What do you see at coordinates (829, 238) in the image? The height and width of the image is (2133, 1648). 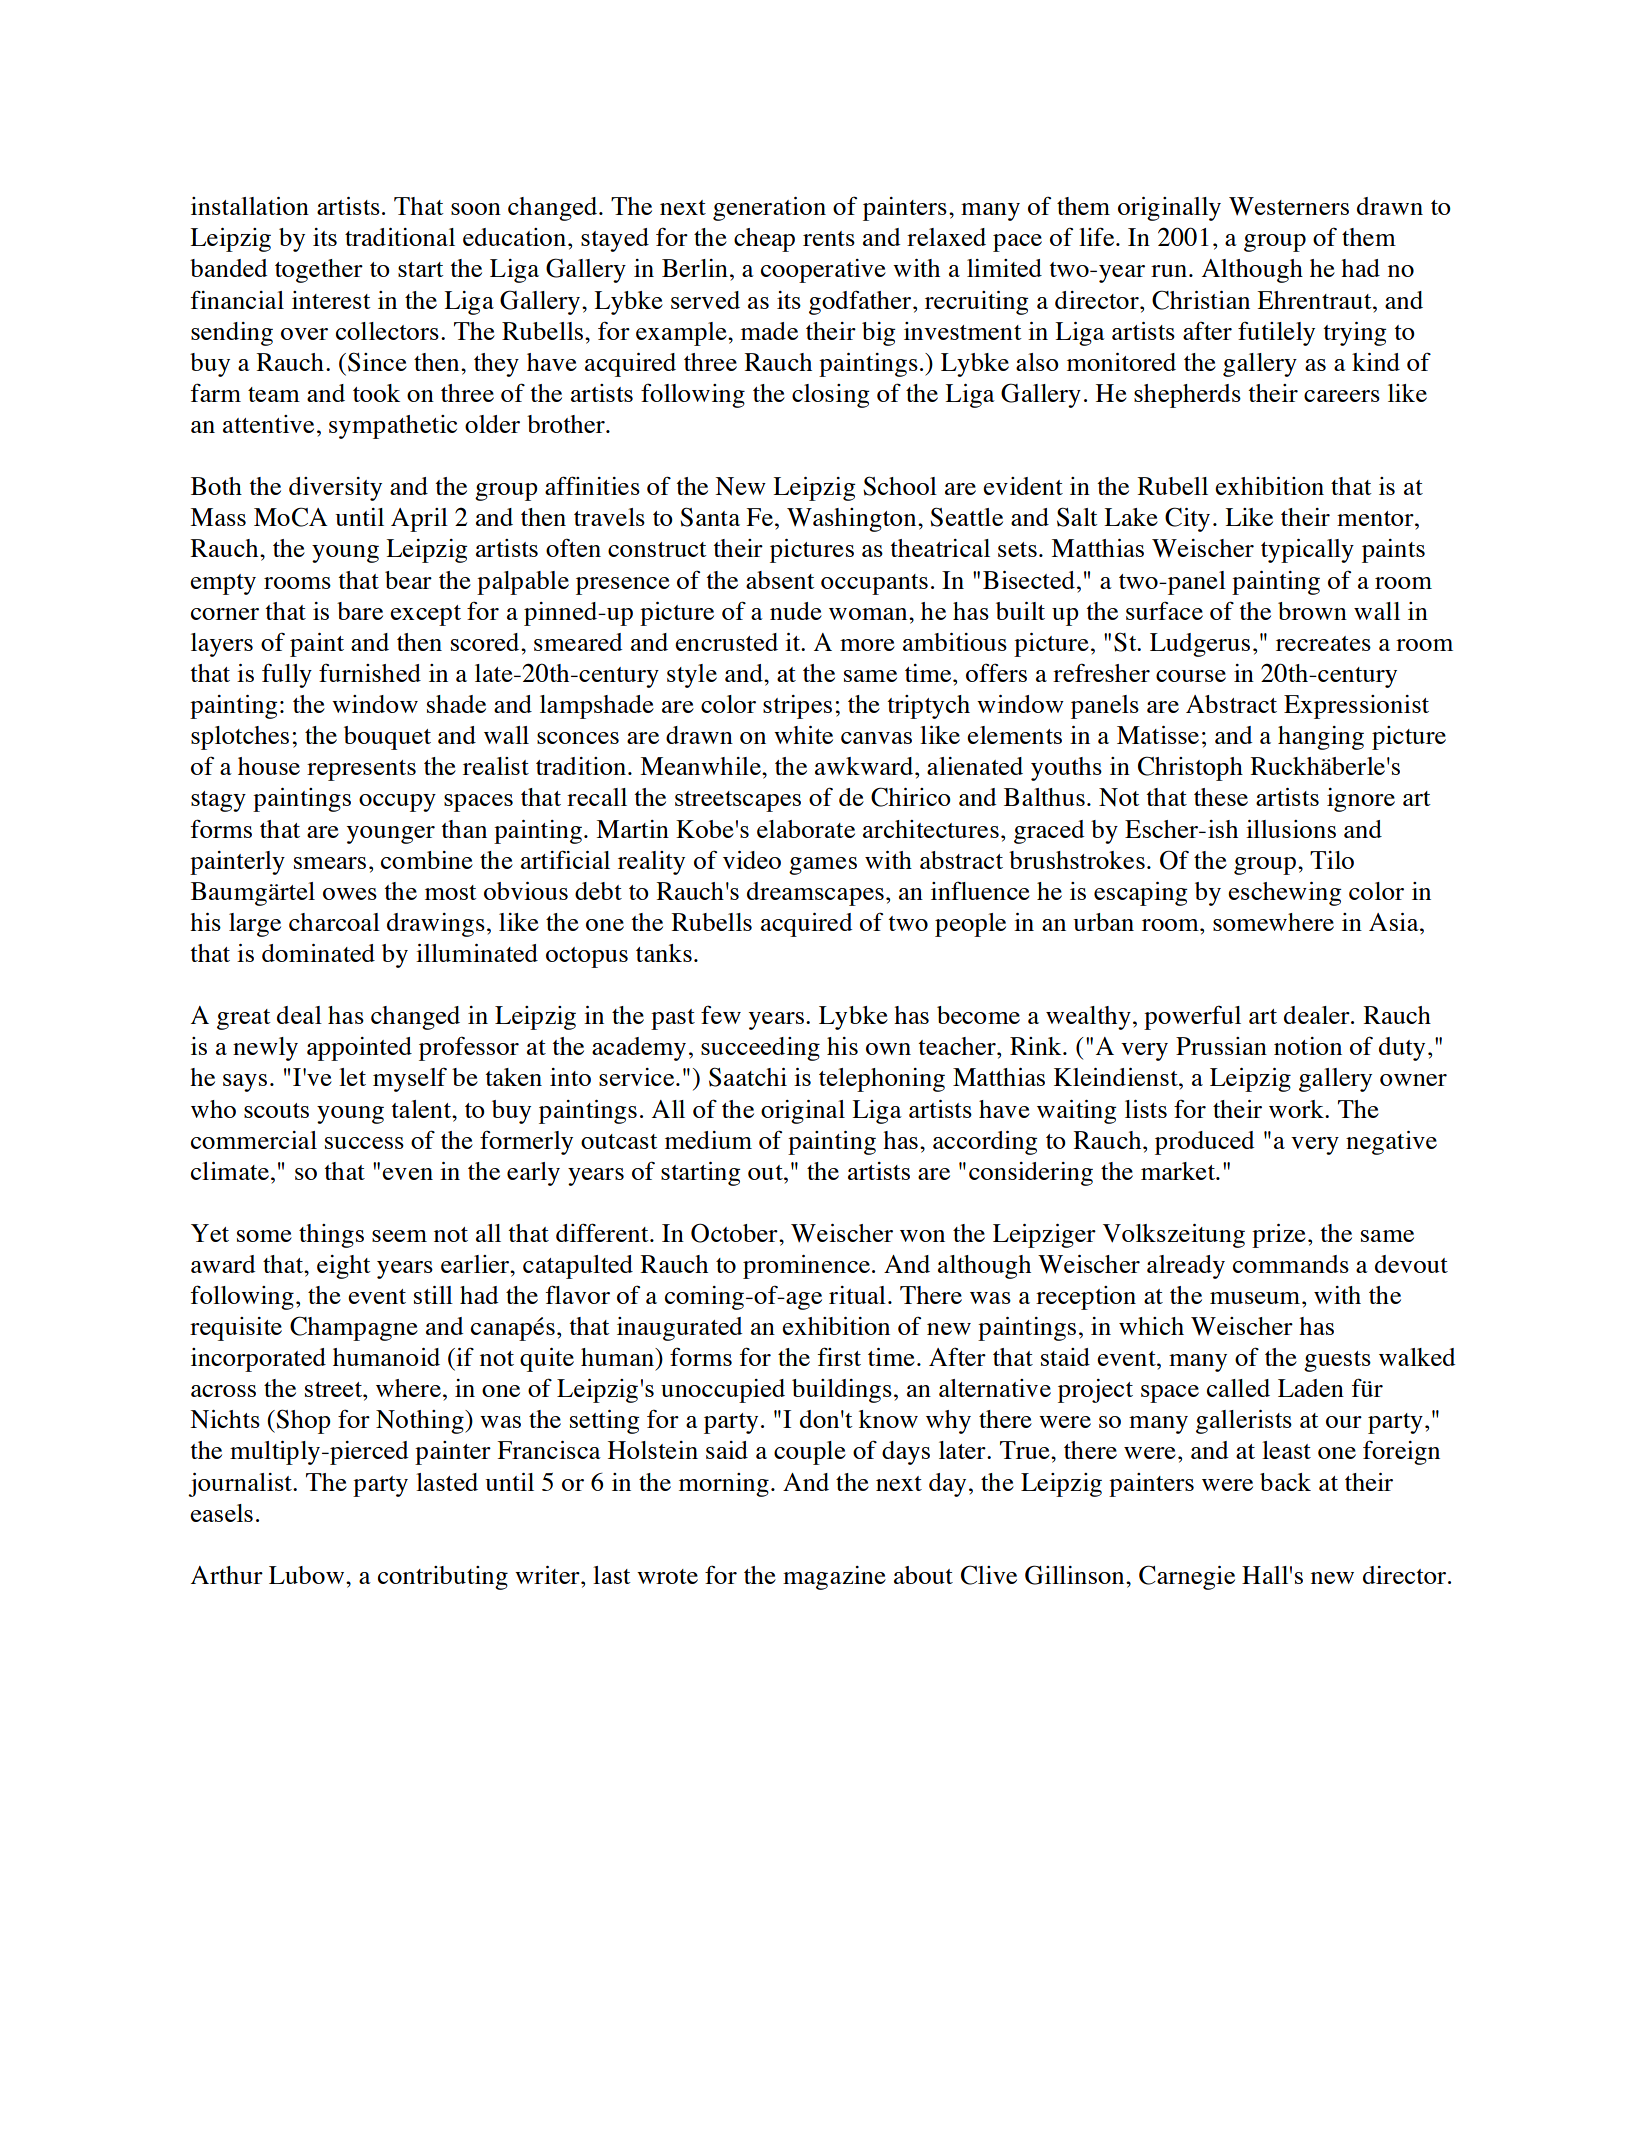 I see `rents` at bounding box center [829, 238].
